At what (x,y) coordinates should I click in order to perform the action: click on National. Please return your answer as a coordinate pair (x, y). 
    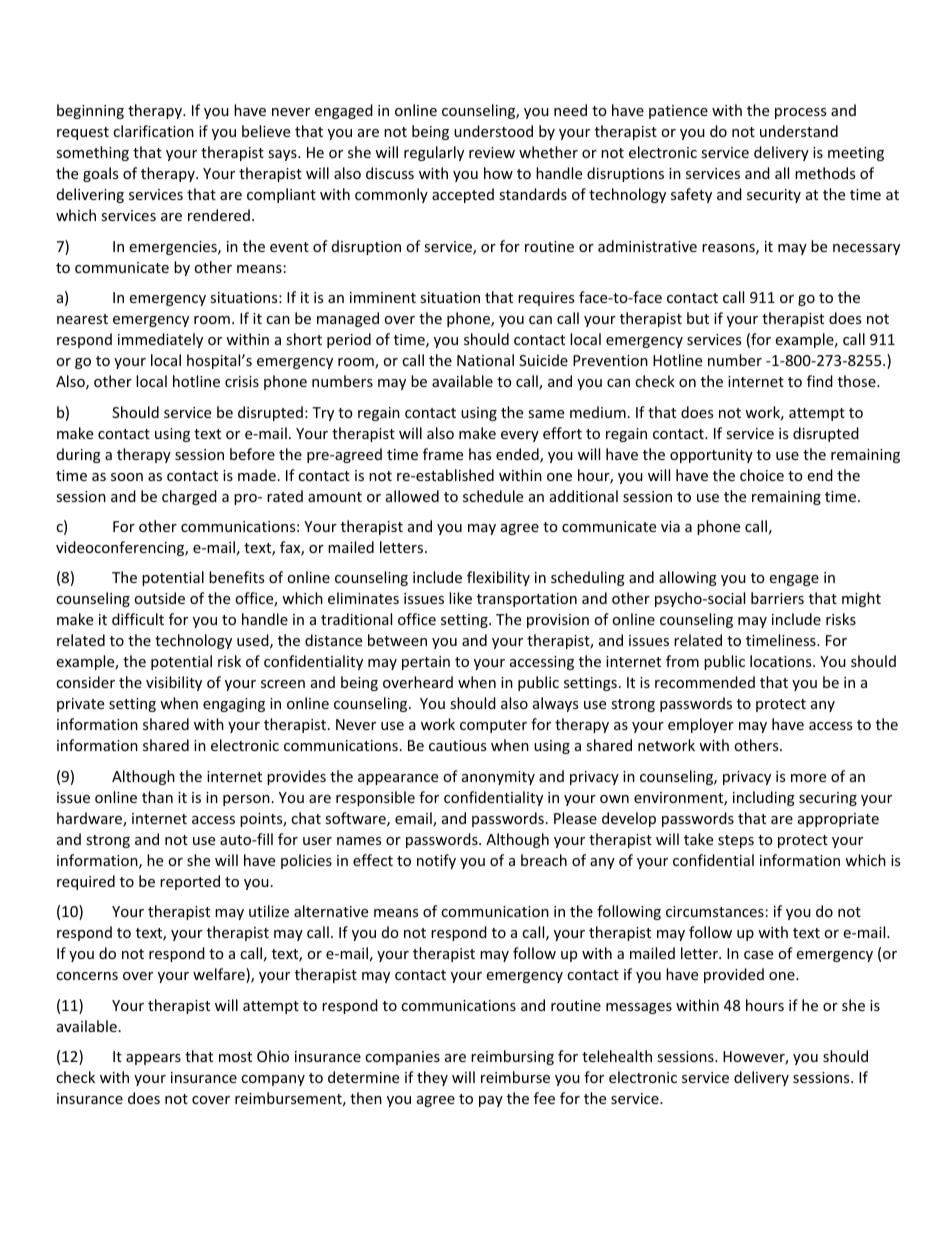
    Looking at the image, I should click on (485, 360).
